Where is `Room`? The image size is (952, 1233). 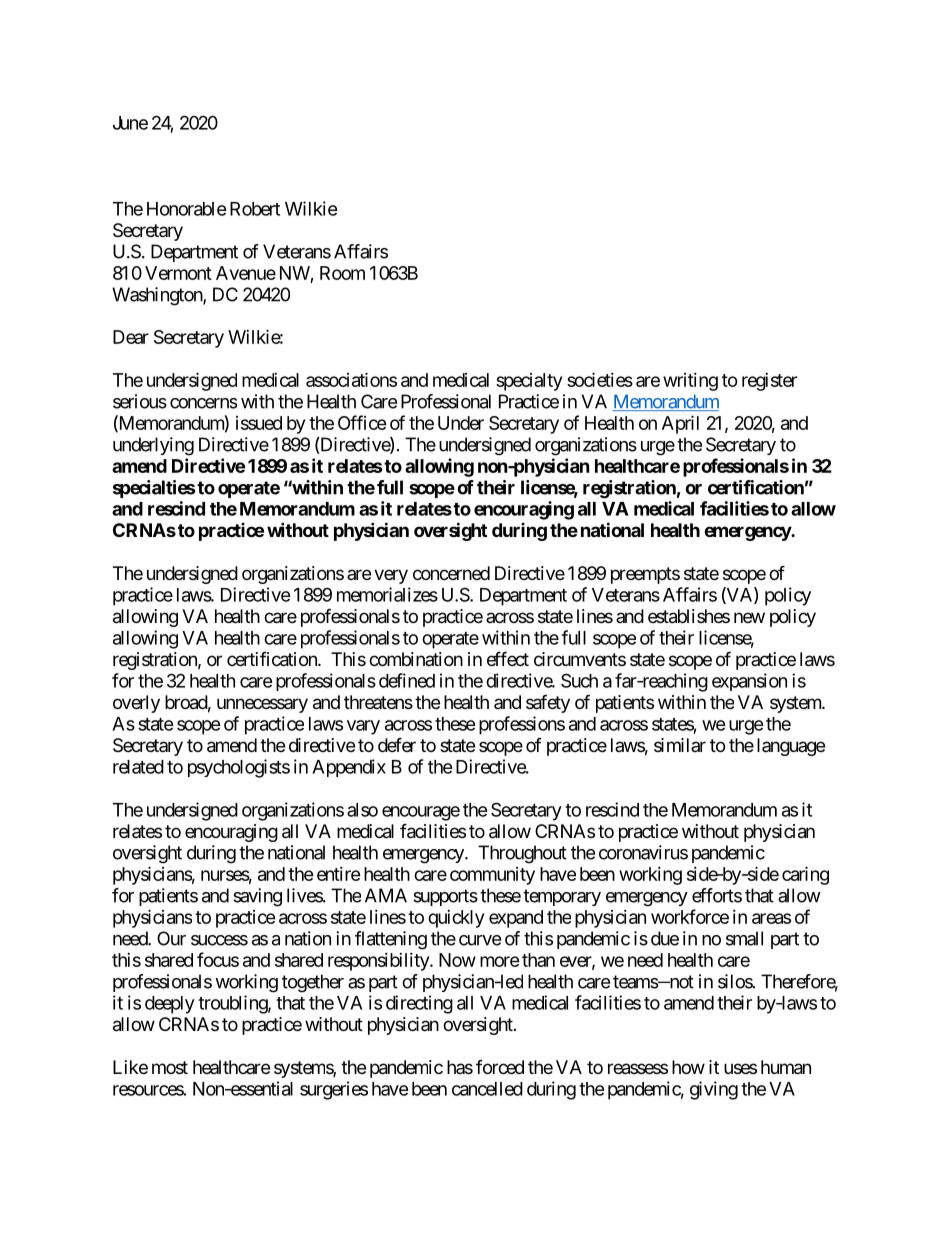 Room is located at coordinates (342, 273).
